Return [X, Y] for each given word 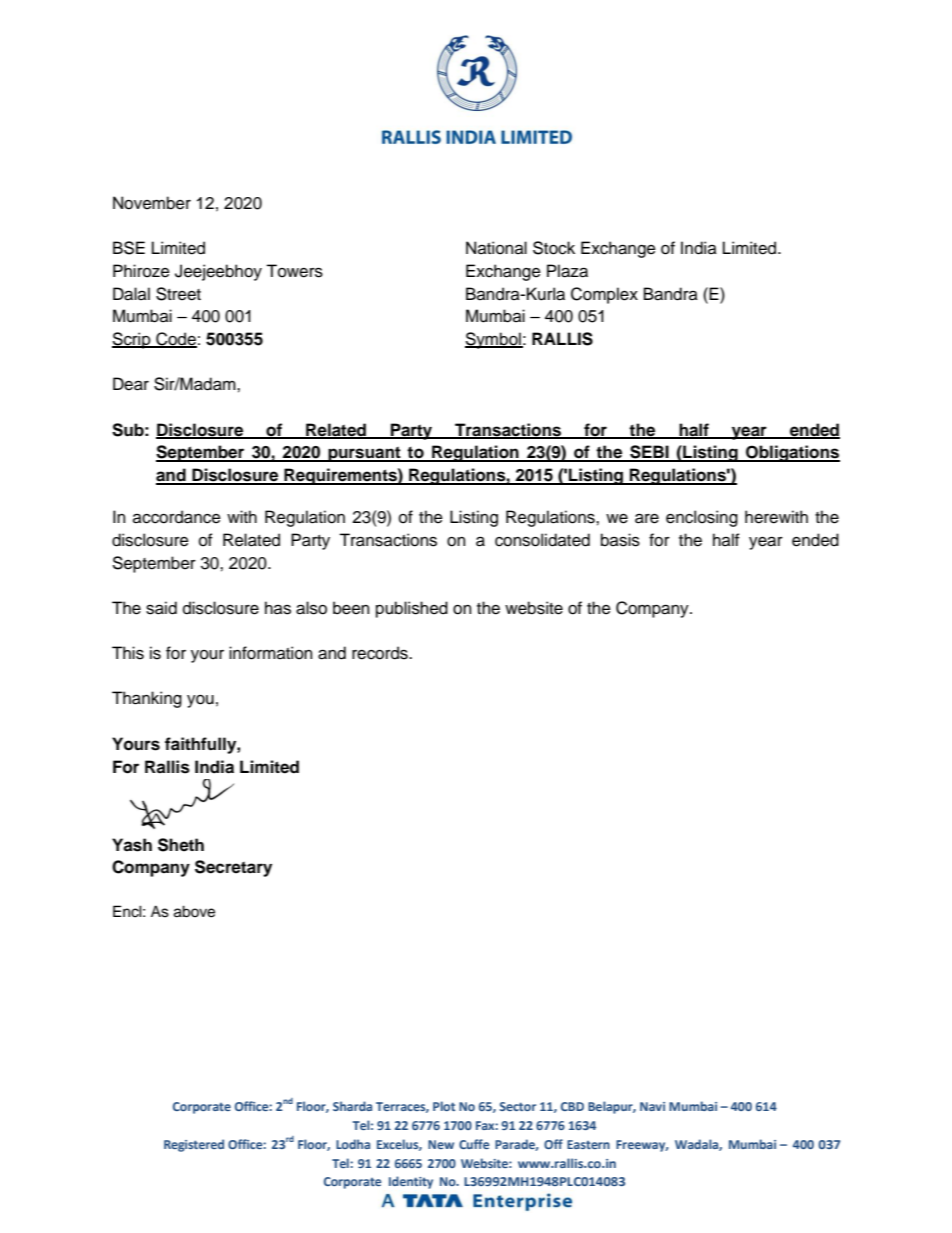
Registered [194, 1145]
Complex [604, 295]
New [441, 1144]
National [496, 248]
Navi [652, 1106]
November [152, 203]
